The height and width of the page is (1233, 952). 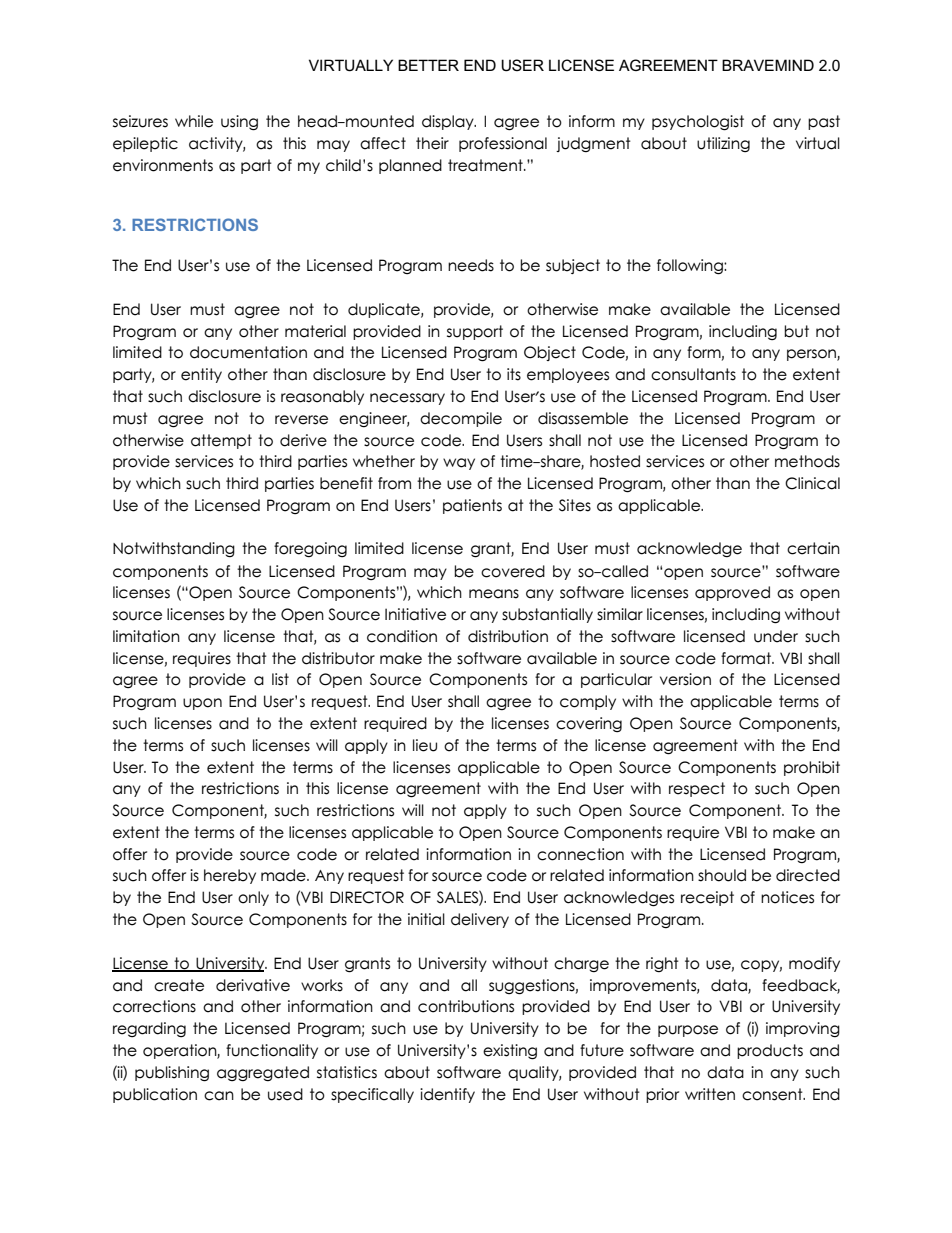 I want to click on products, so click(x=770, y=1051).
